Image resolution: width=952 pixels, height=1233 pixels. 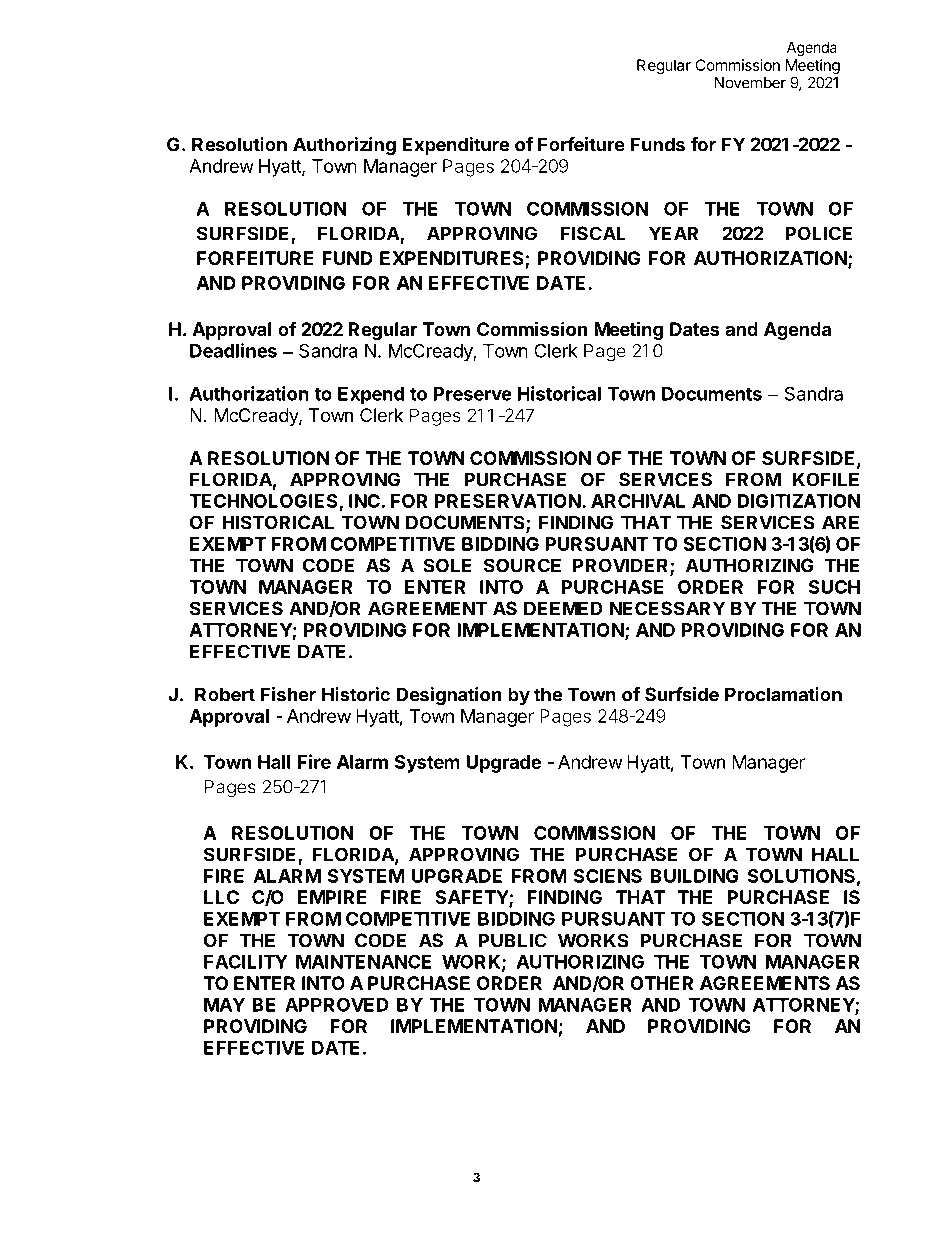 I want to click on YEAR, so click(x=673, y=233).
